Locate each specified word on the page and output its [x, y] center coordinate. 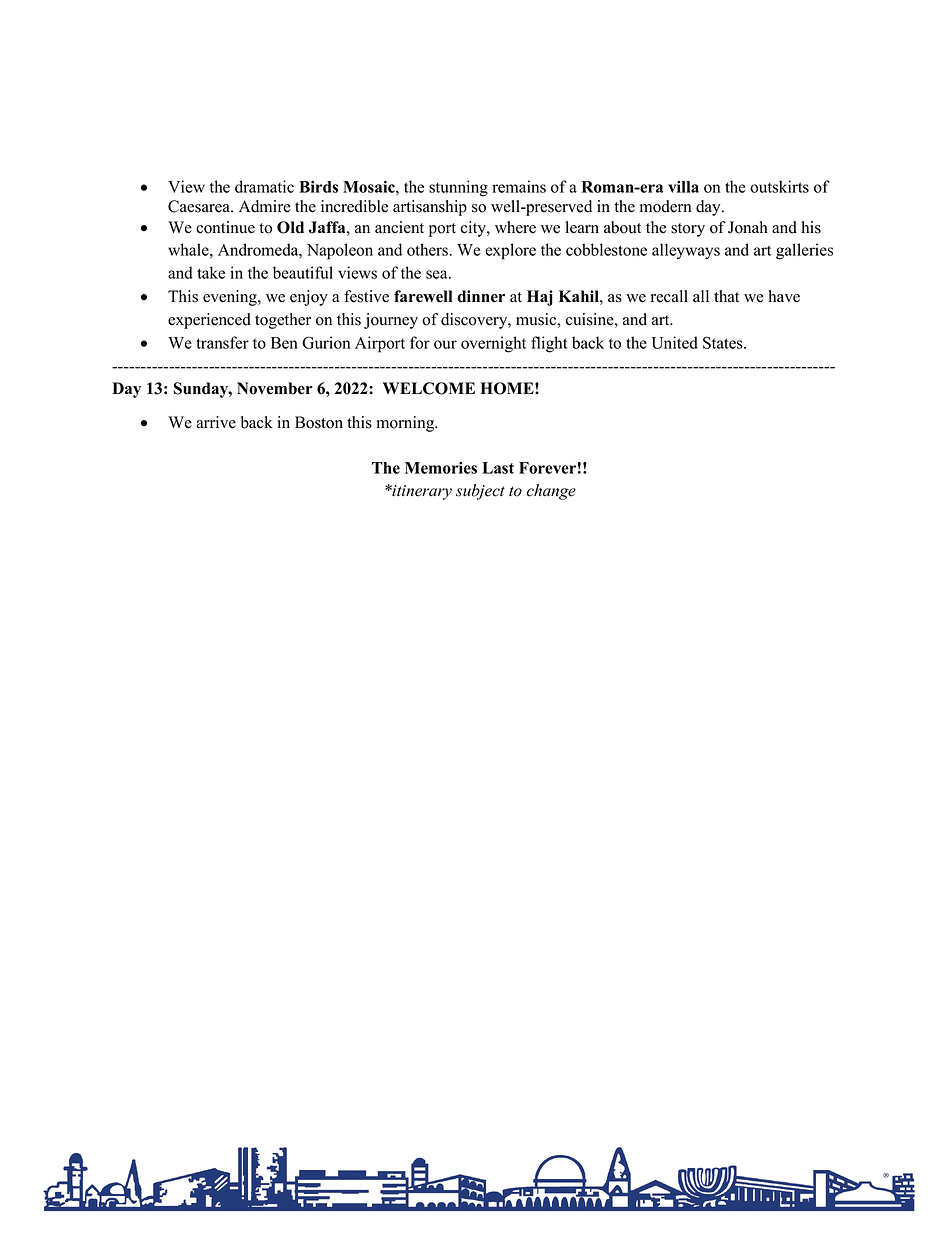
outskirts [779, 186]
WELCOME [429, 388]
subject [480, 492]
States [724, 342]
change [551, 492]
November [275, 388]
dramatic [264, 186]
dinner [481, 296]
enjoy [309, 298]
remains [519, 186]
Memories [441, 468]
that [726, 296]
